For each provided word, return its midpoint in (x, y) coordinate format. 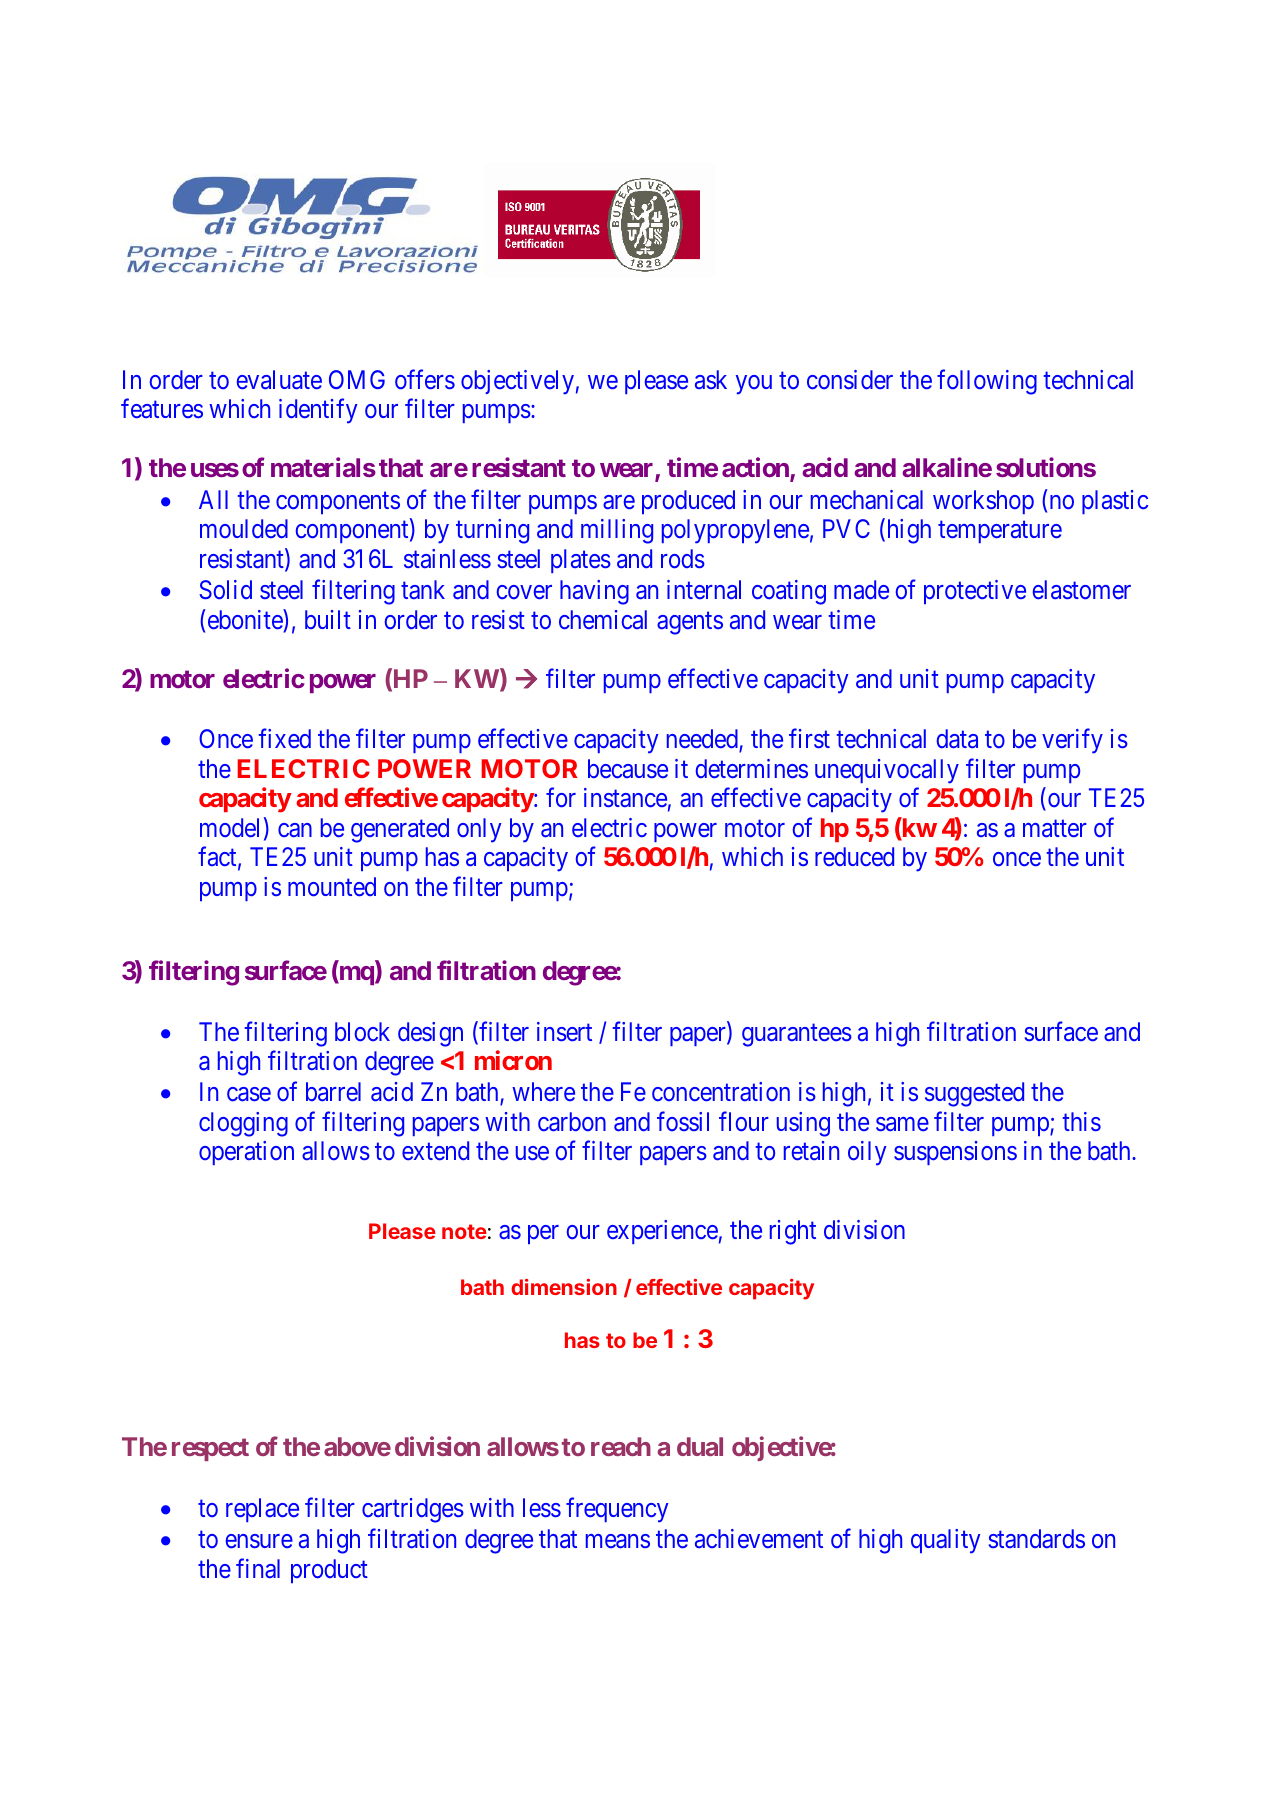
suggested (974, 1094)
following (987, 382)
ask (711, 379)
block (362, 1031)
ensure (259, 1541)
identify (318, 411)
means (618, 1541)
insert (564, 1031)
